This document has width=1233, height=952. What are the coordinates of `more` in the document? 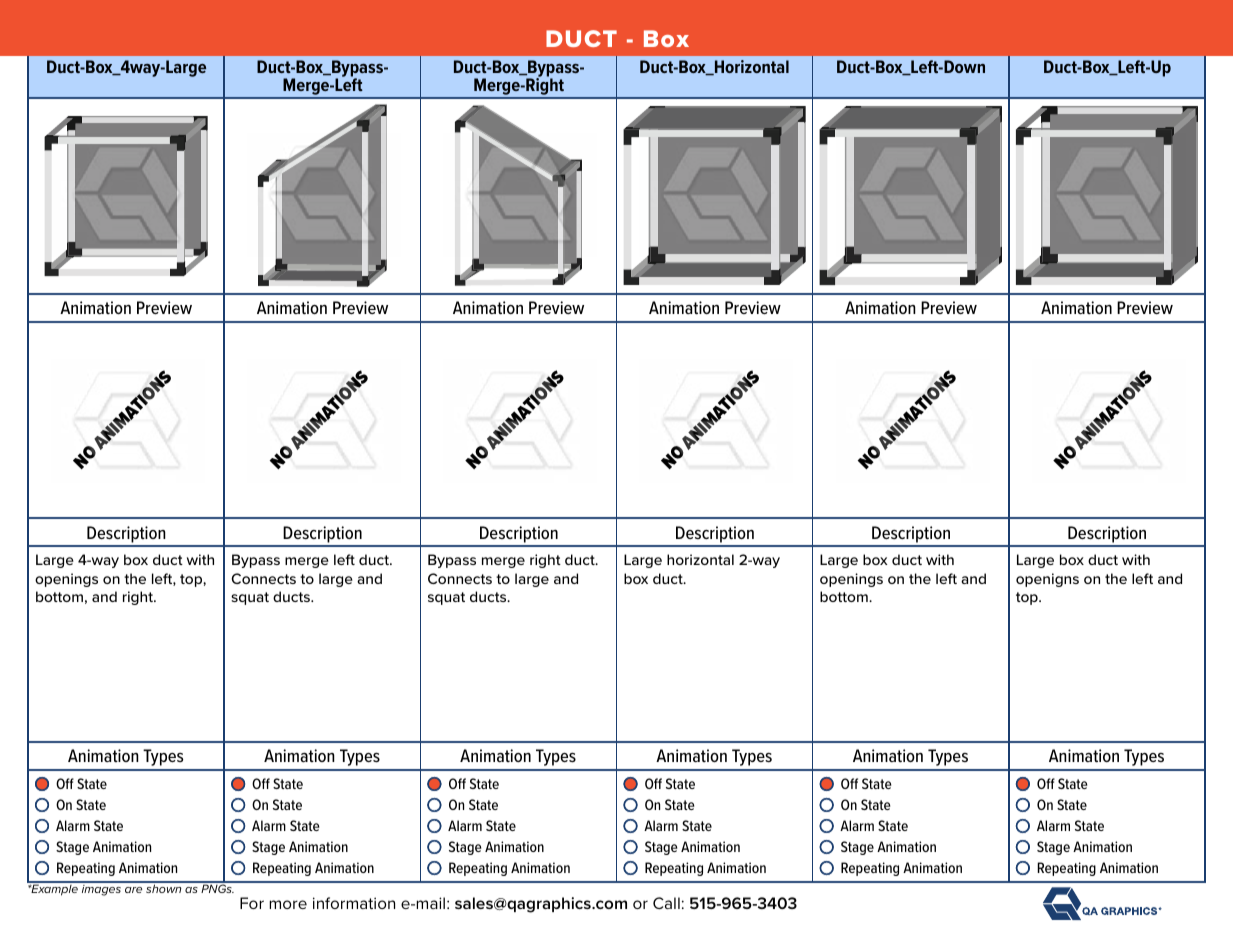 It's located at (288, 904).
